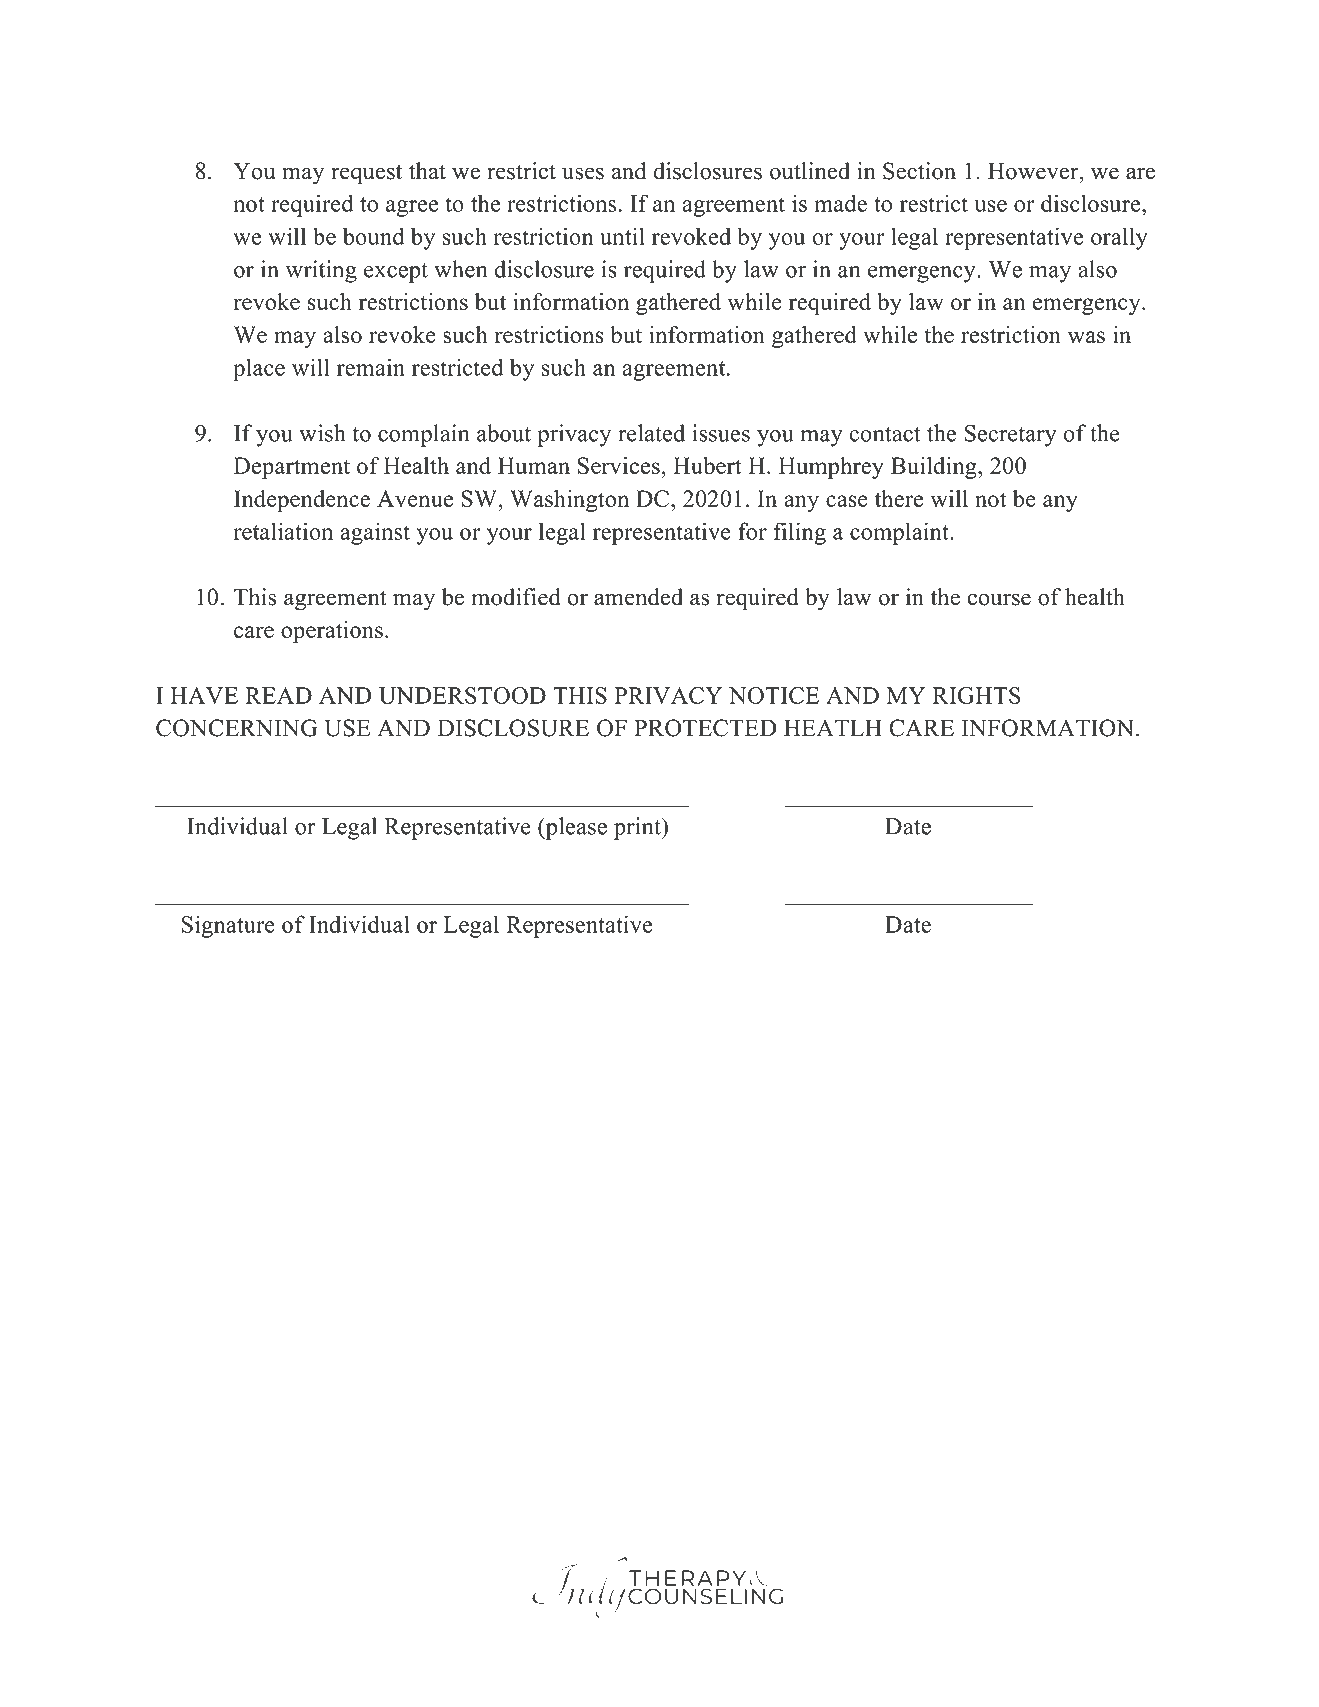  What do you see at coordinates (638, 597) in the screenshot?
I see `amended` at bounding box center [638, 597].
